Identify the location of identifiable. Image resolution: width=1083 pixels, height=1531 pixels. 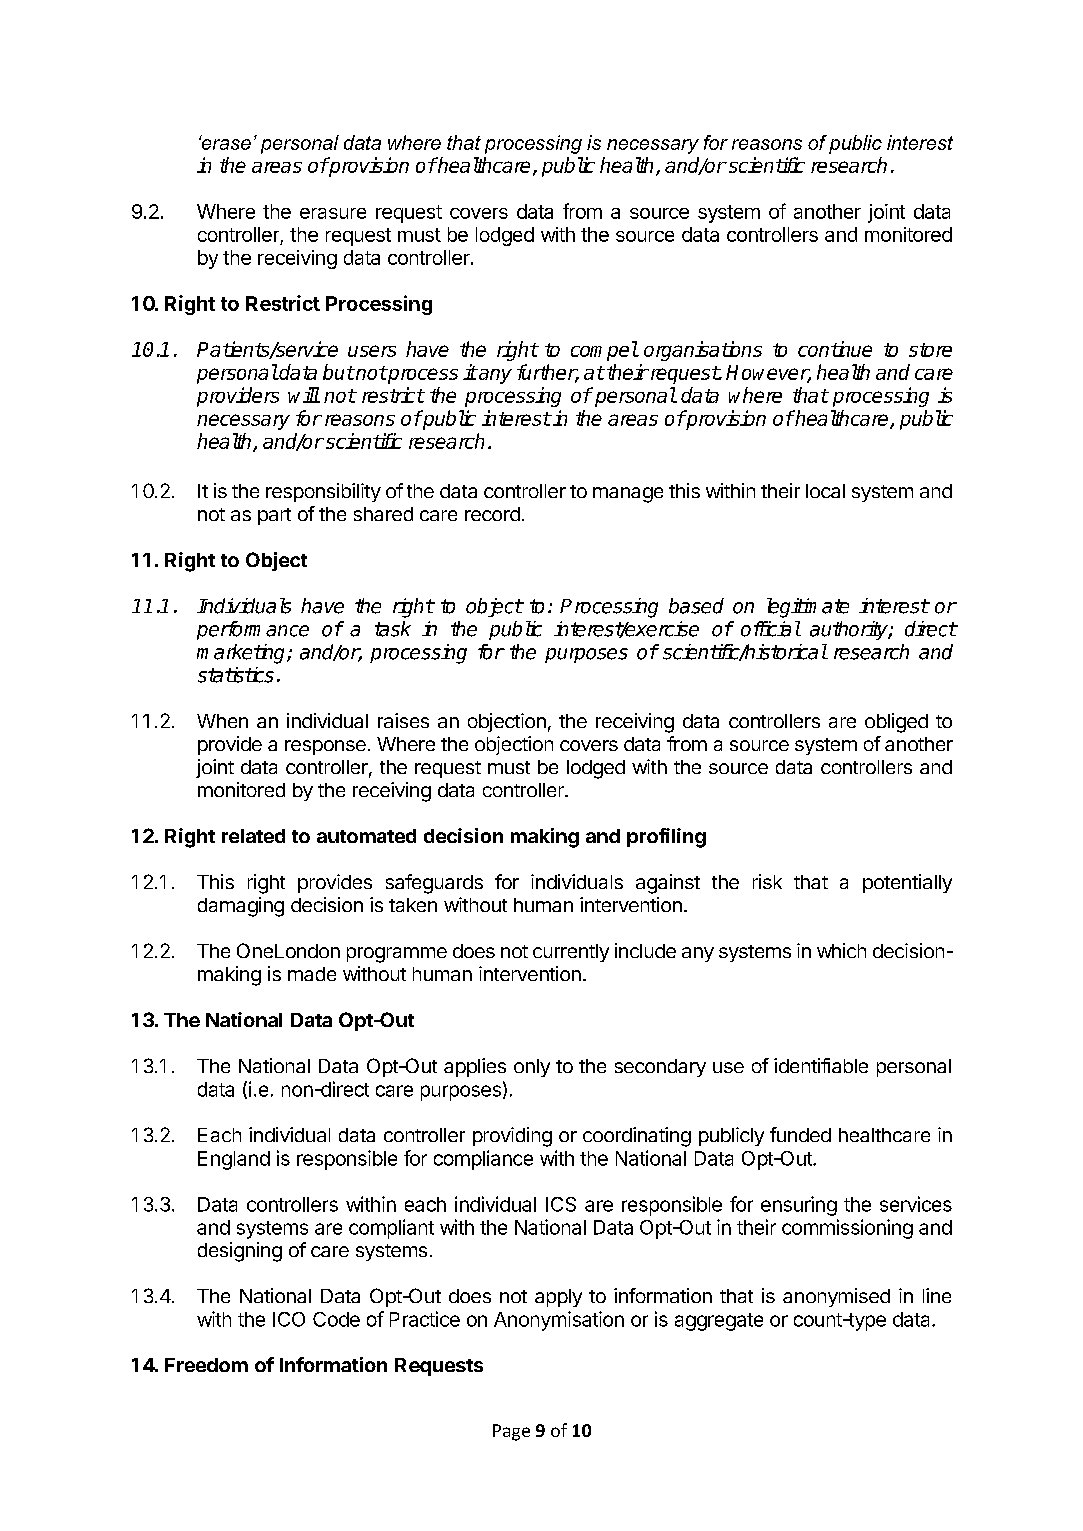
(821, 1065).
